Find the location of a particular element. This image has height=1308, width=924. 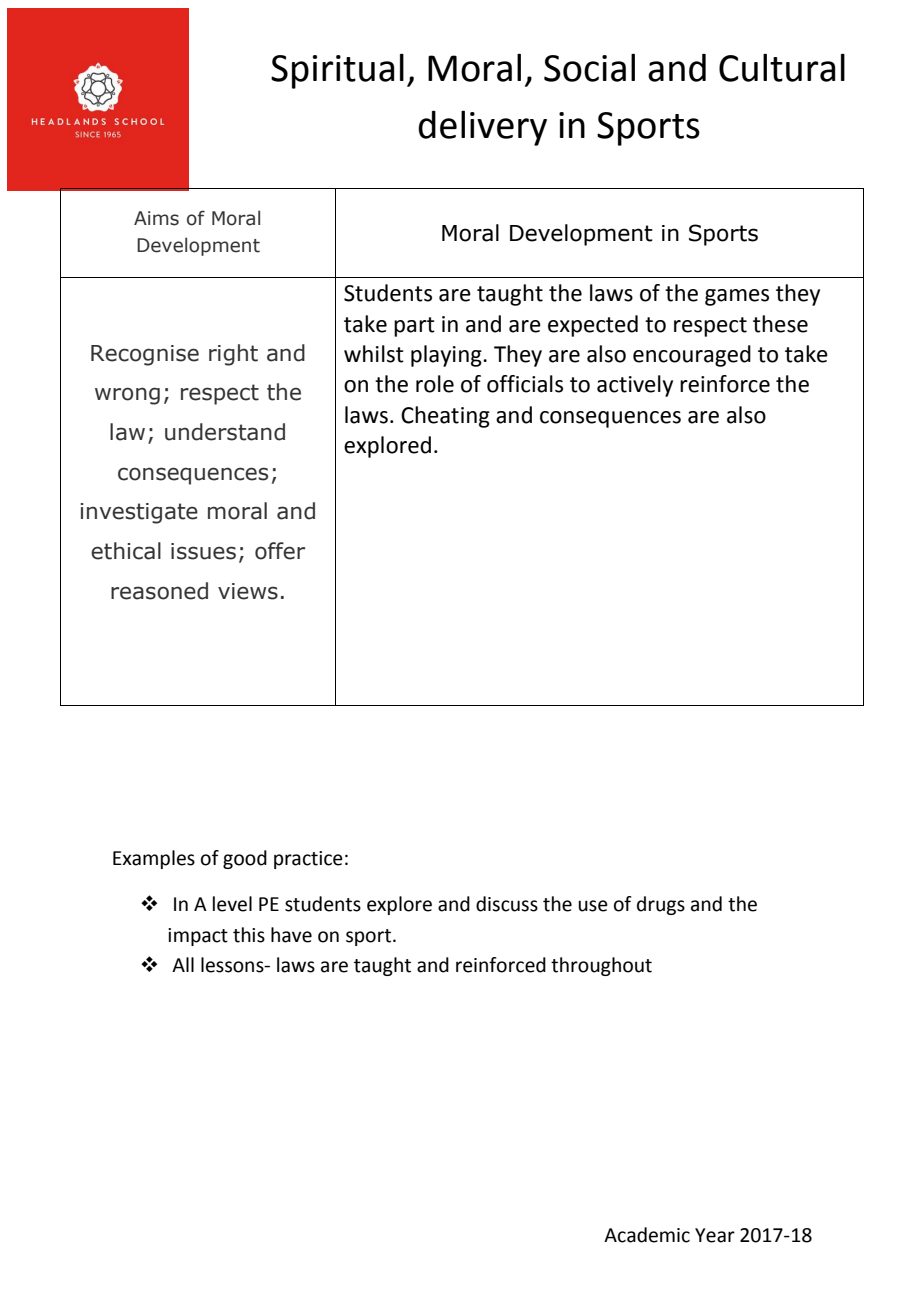

discuss is located at coordinates (507, 904).
